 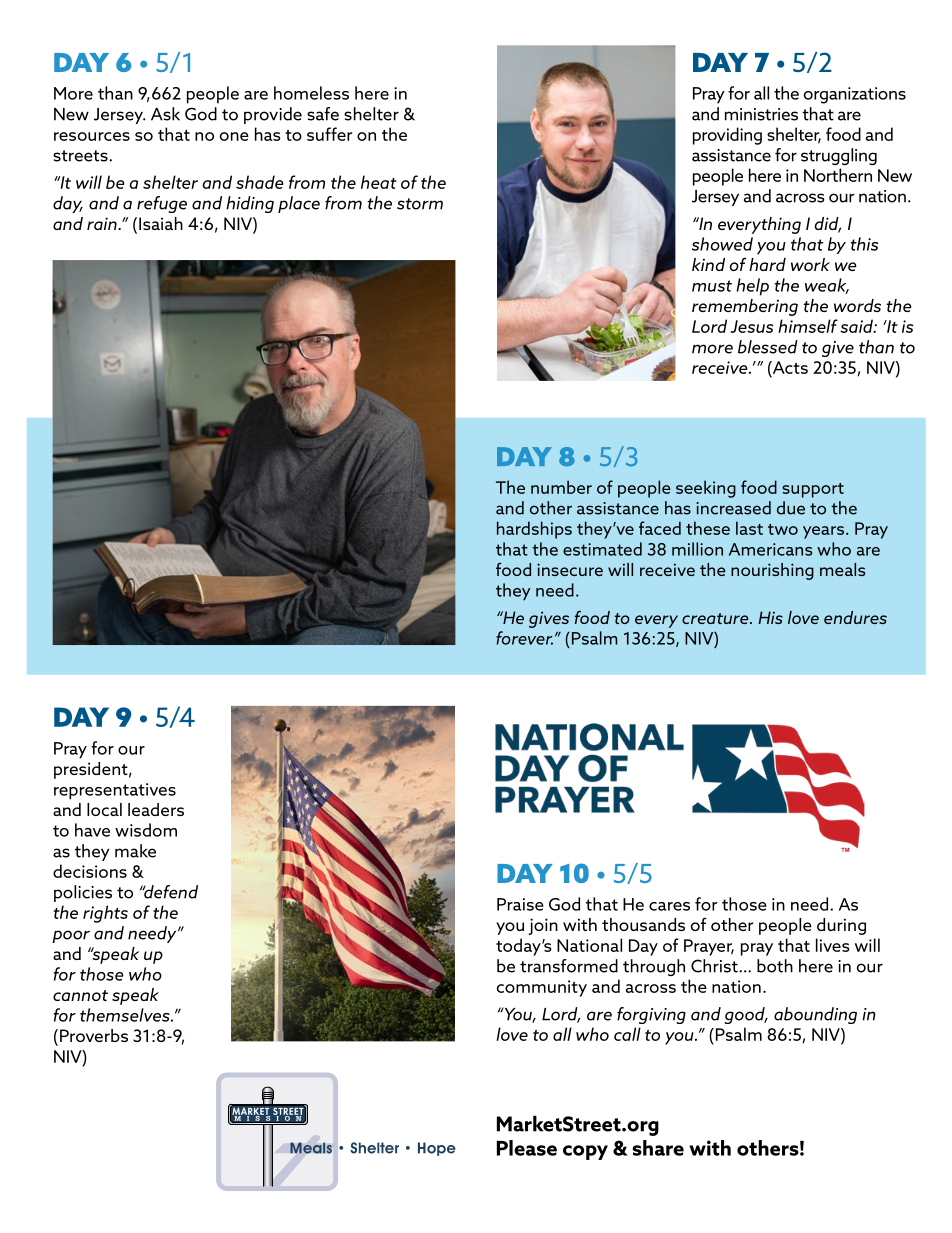 What do you see at coordinates (658, 1148) in the screenshot?
I see `share` at bounding box center [658, 1148].
